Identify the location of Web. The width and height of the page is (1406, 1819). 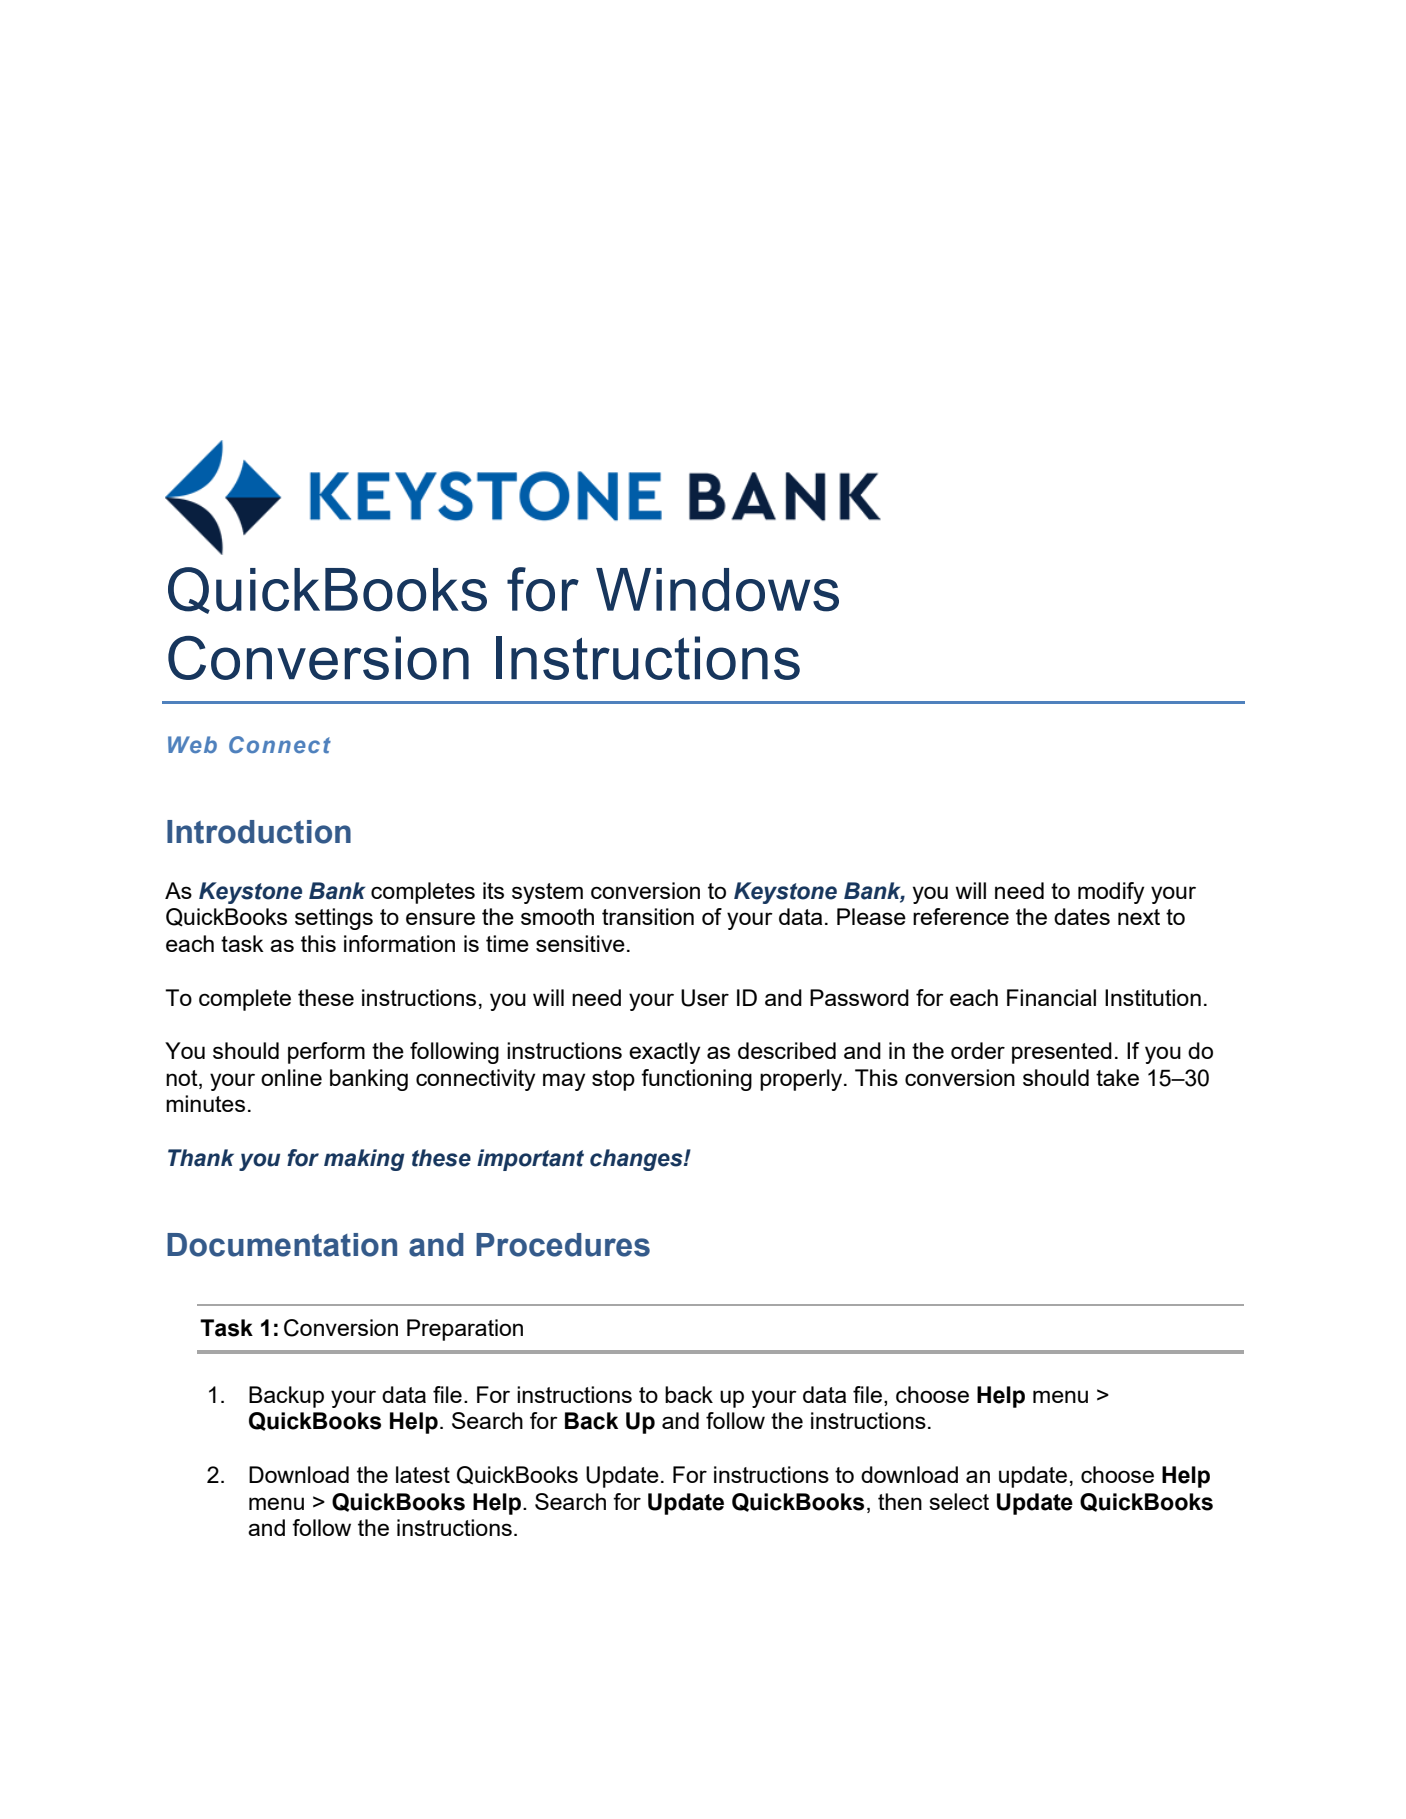
(192, 744).
